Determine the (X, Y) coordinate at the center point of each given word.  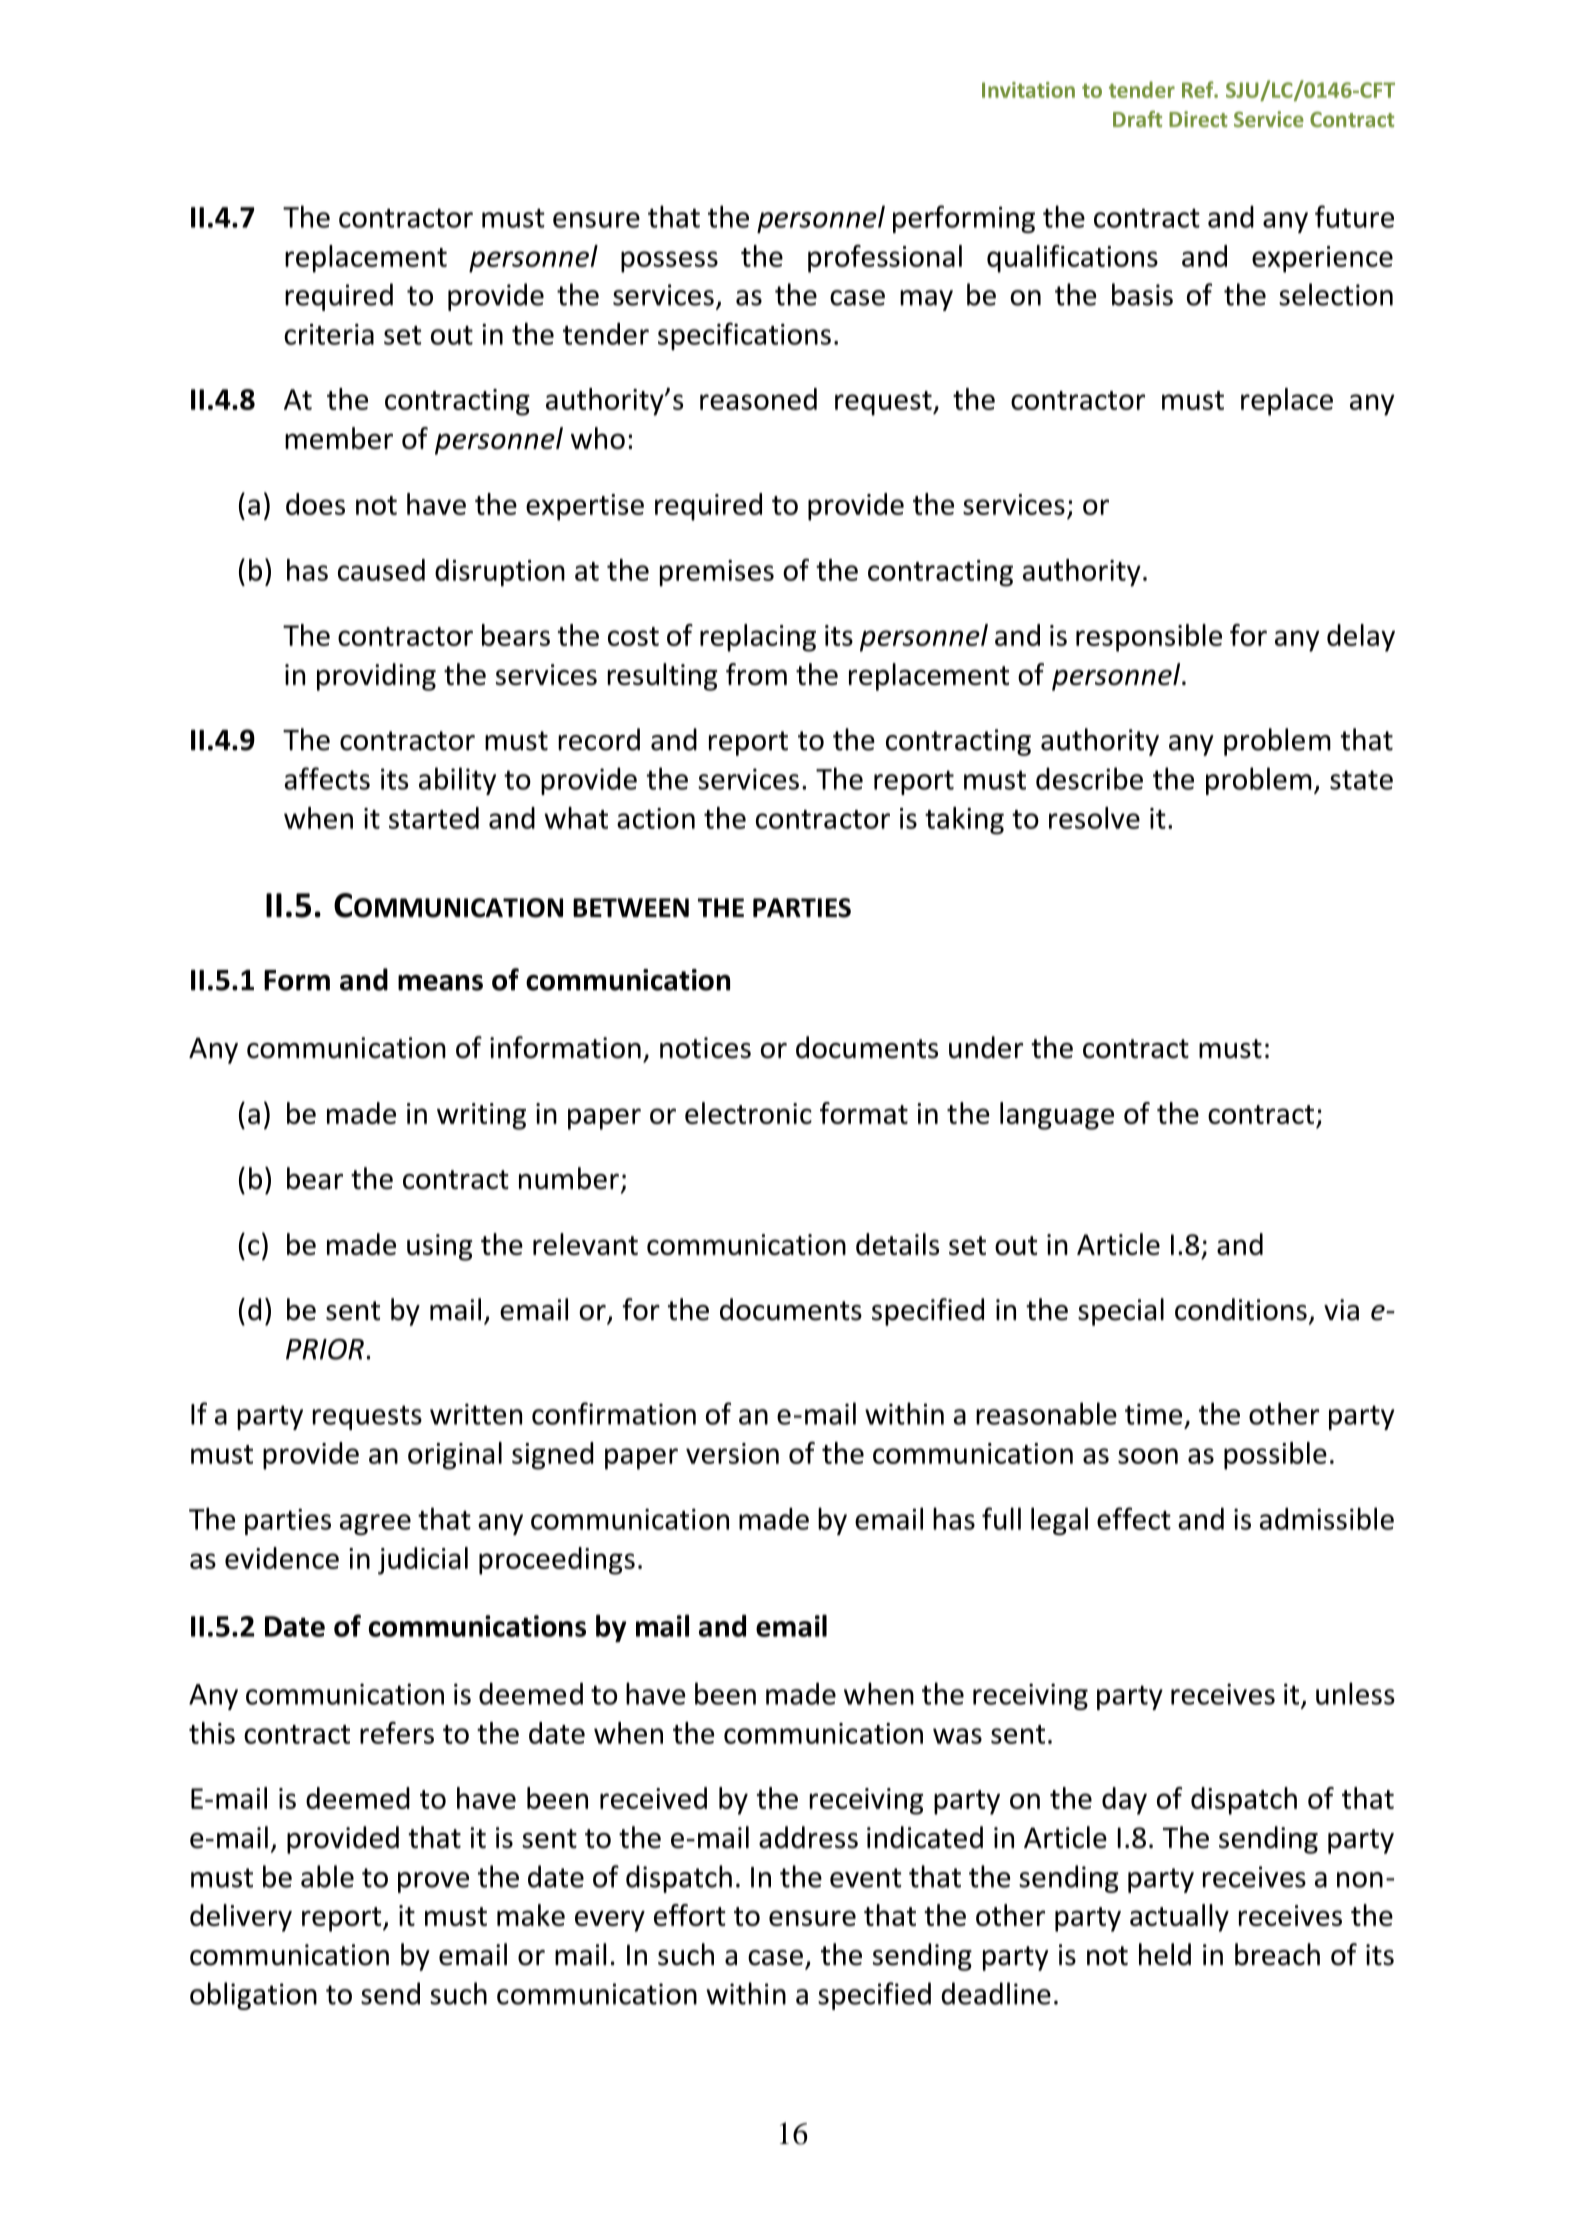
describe (1089, 778)
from (756, 674)
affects (327, 778)
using (439, 1247)
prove (433, 1882)
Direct (1198, 119)
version (732, 1453)
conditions (1241, 1309)
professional (885, 259)
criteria (329, 334)
